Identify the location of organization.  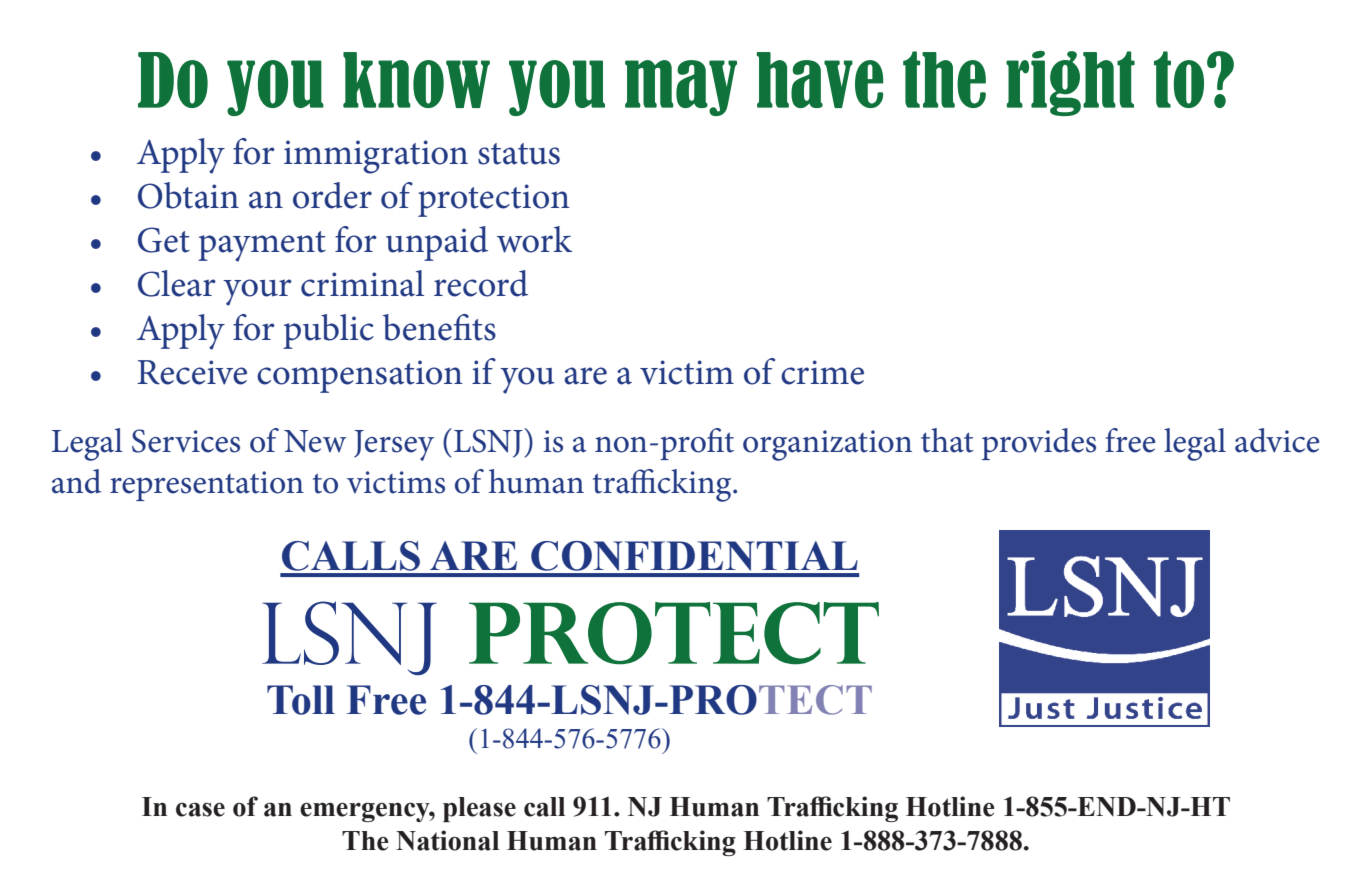
(827, 445).
